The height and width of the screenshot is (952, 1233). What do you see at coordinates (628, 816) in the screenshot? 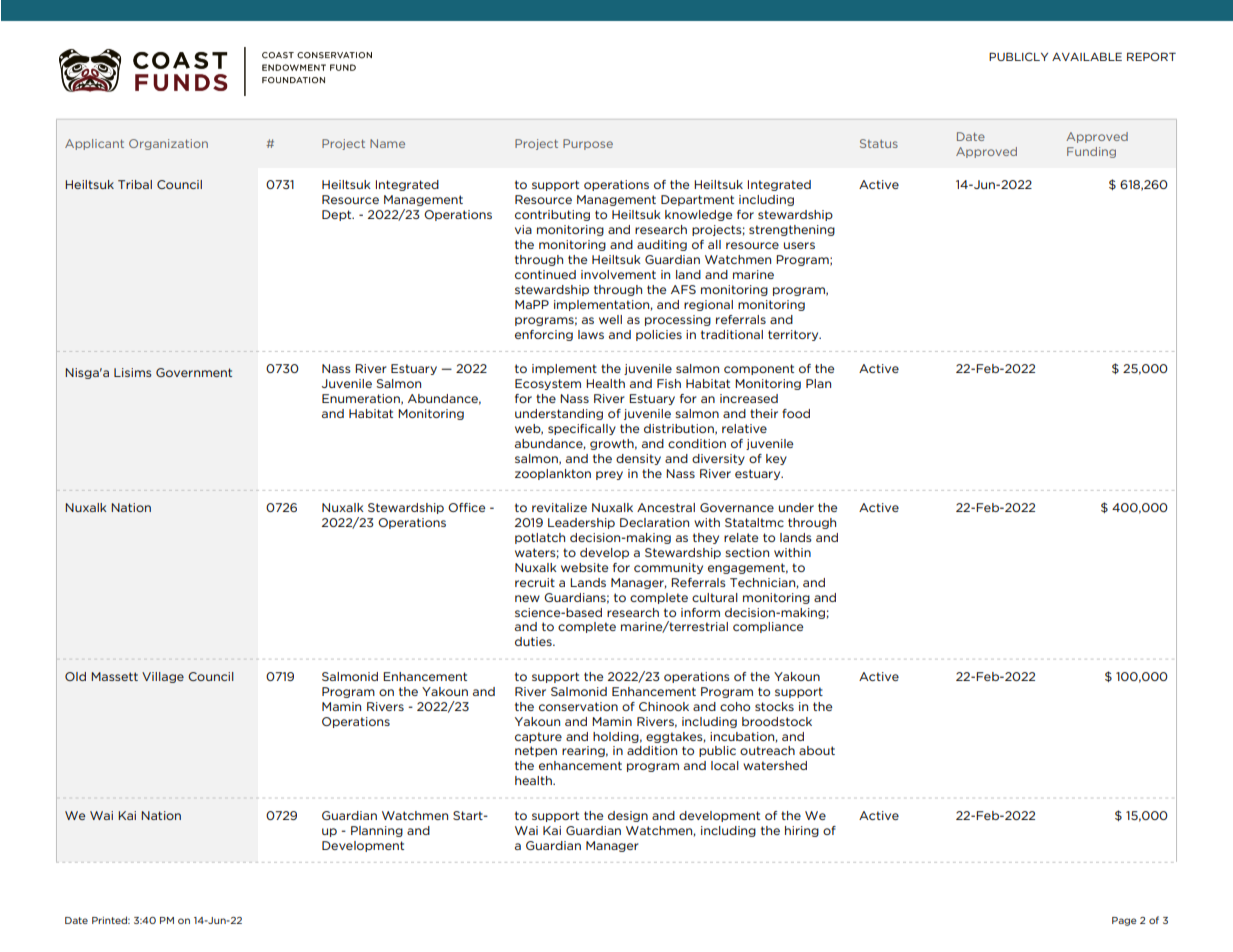
I see `design` at bounding box center [628, 816].
